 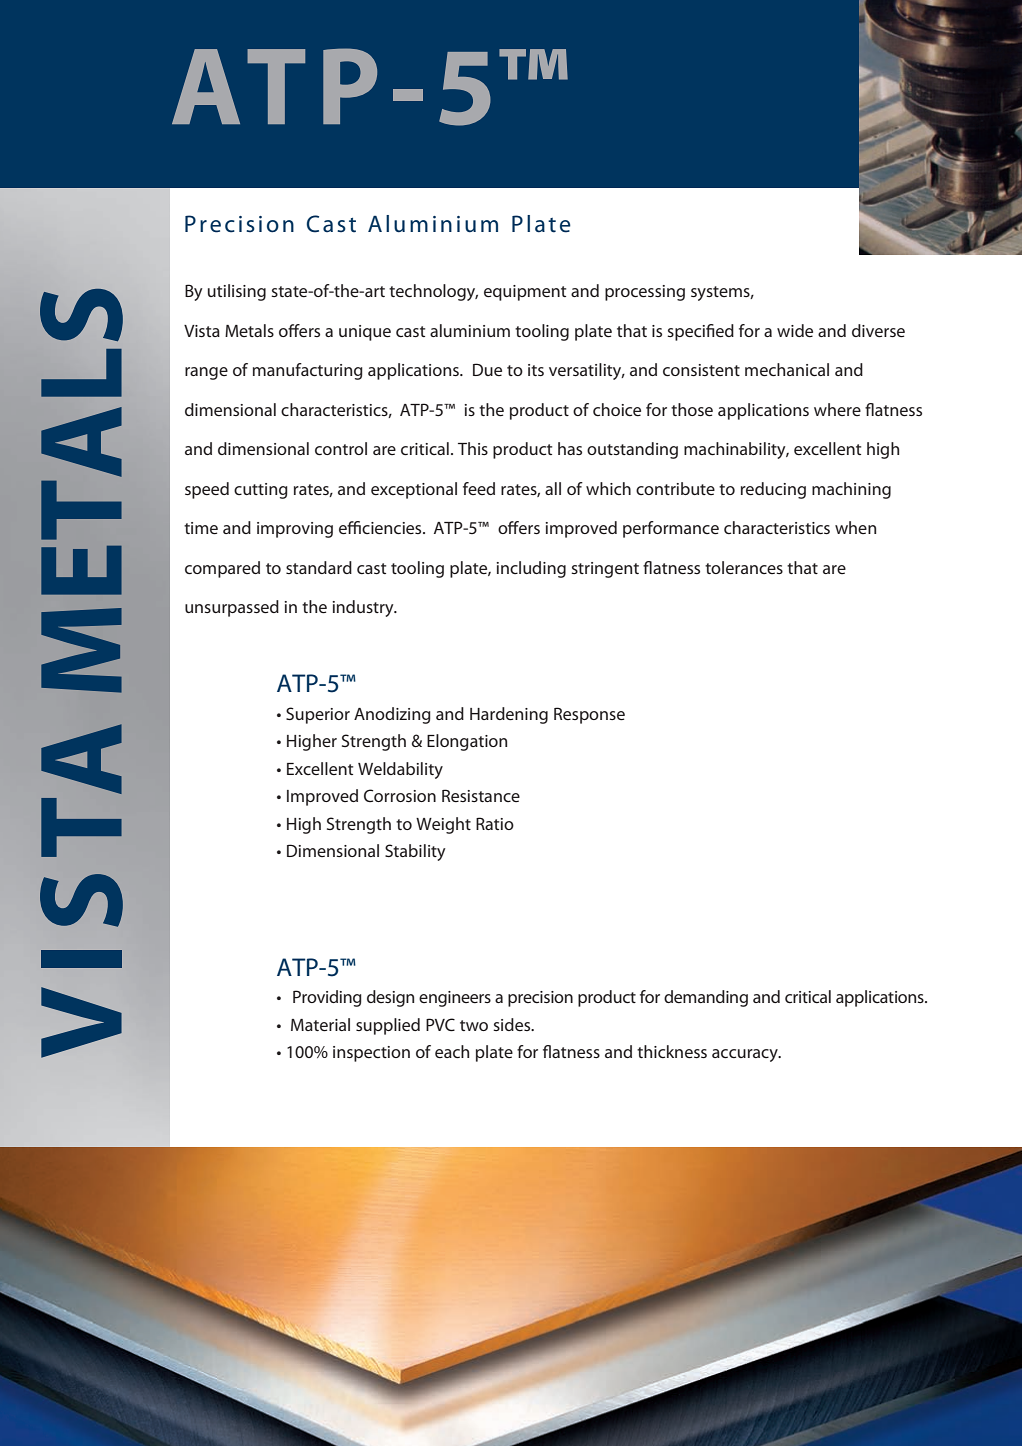 What do you see at coordinates (525, 293) in the image?
I see `equipment` at bounding box center [525, 293].
